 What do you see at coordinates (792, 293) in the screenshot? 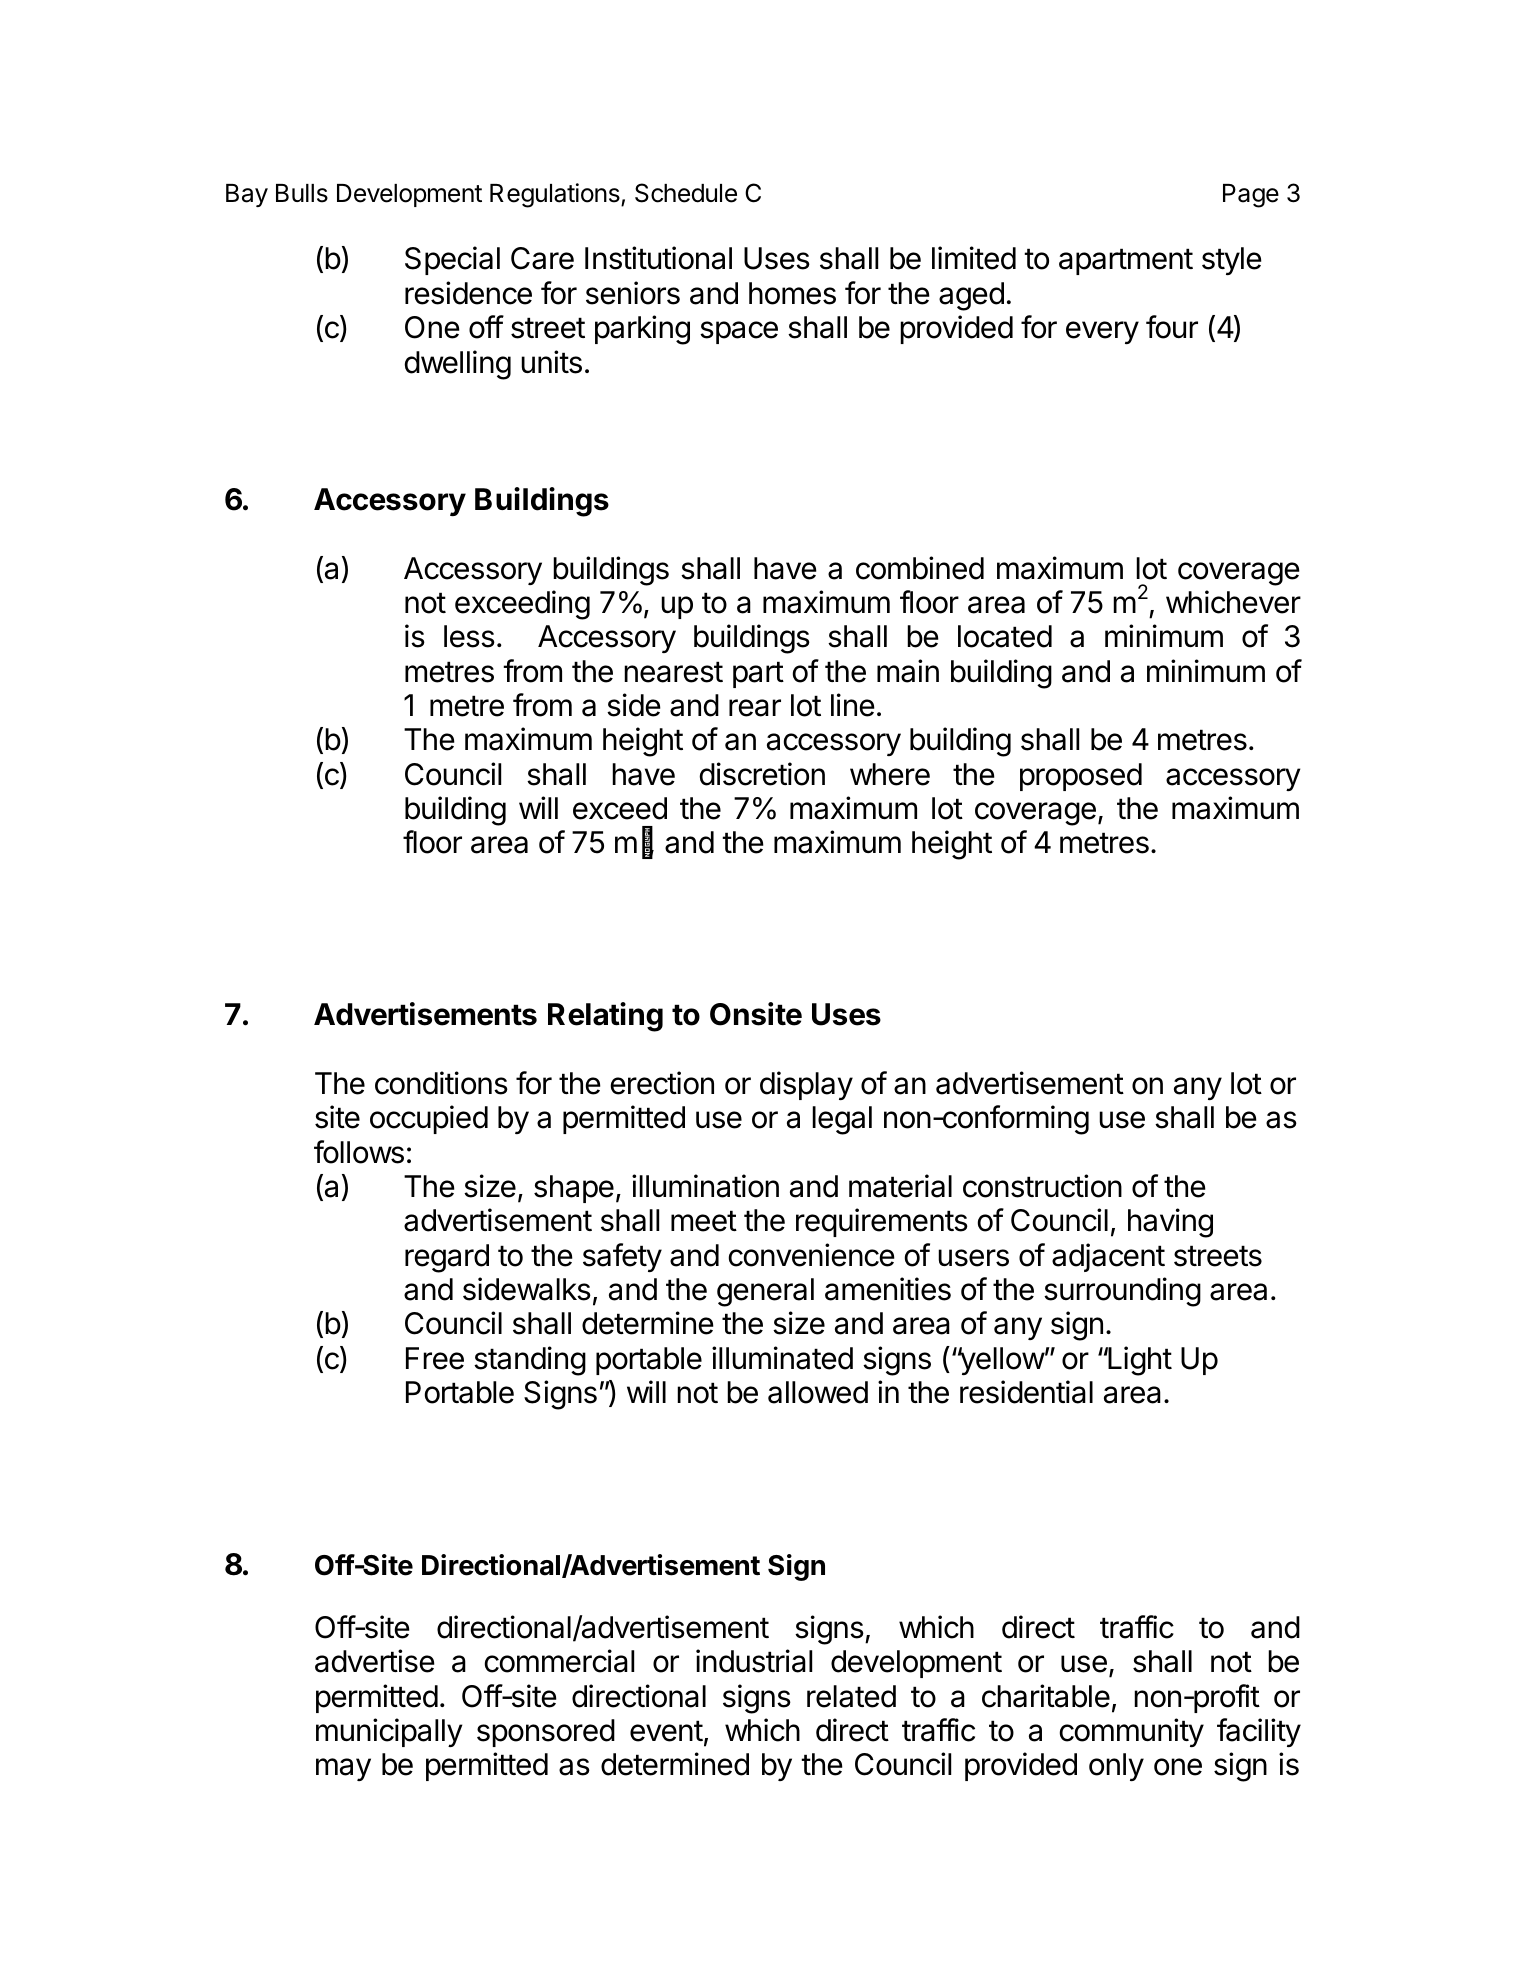
I see `homes` at bounding box center [792, 293].
